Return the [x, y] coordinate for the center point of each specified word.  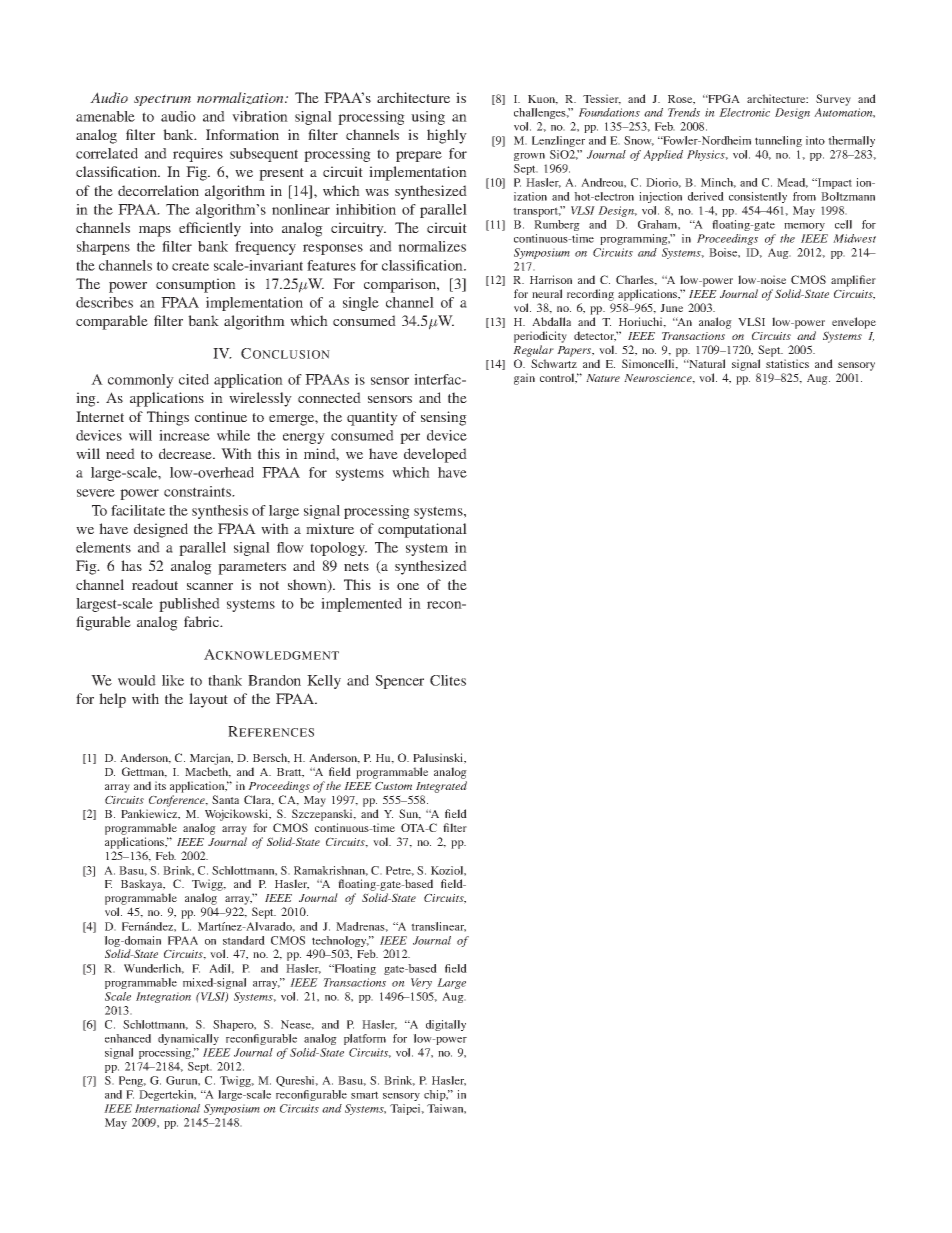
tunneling [778, 141]
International [167, 1108]
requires [198, 155]
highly [447, 136]
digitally [446, 1025]
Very [421, 983]
